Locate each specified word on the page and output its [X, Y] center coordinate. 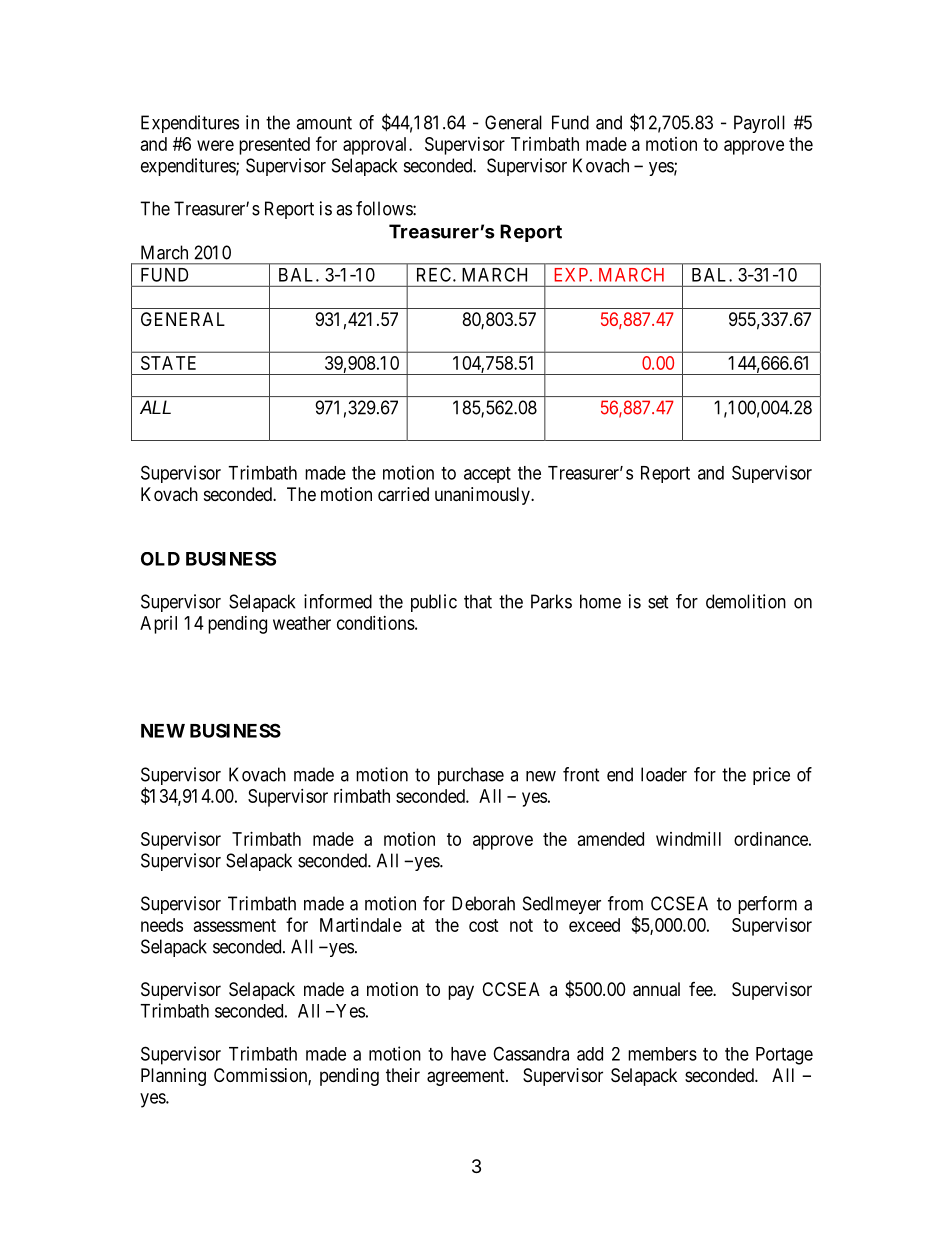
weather [302, 623]
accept [487, 475]
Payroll [759, 124]
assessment [235, 925]
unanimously [483, 496]
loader [664, 774]
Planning [173, 1077]
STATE [168, 363]
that [478, 601]
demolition [746, 601]
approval [376, 146]
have [468, 1054]
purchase [471, 776]
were [215, 145]
